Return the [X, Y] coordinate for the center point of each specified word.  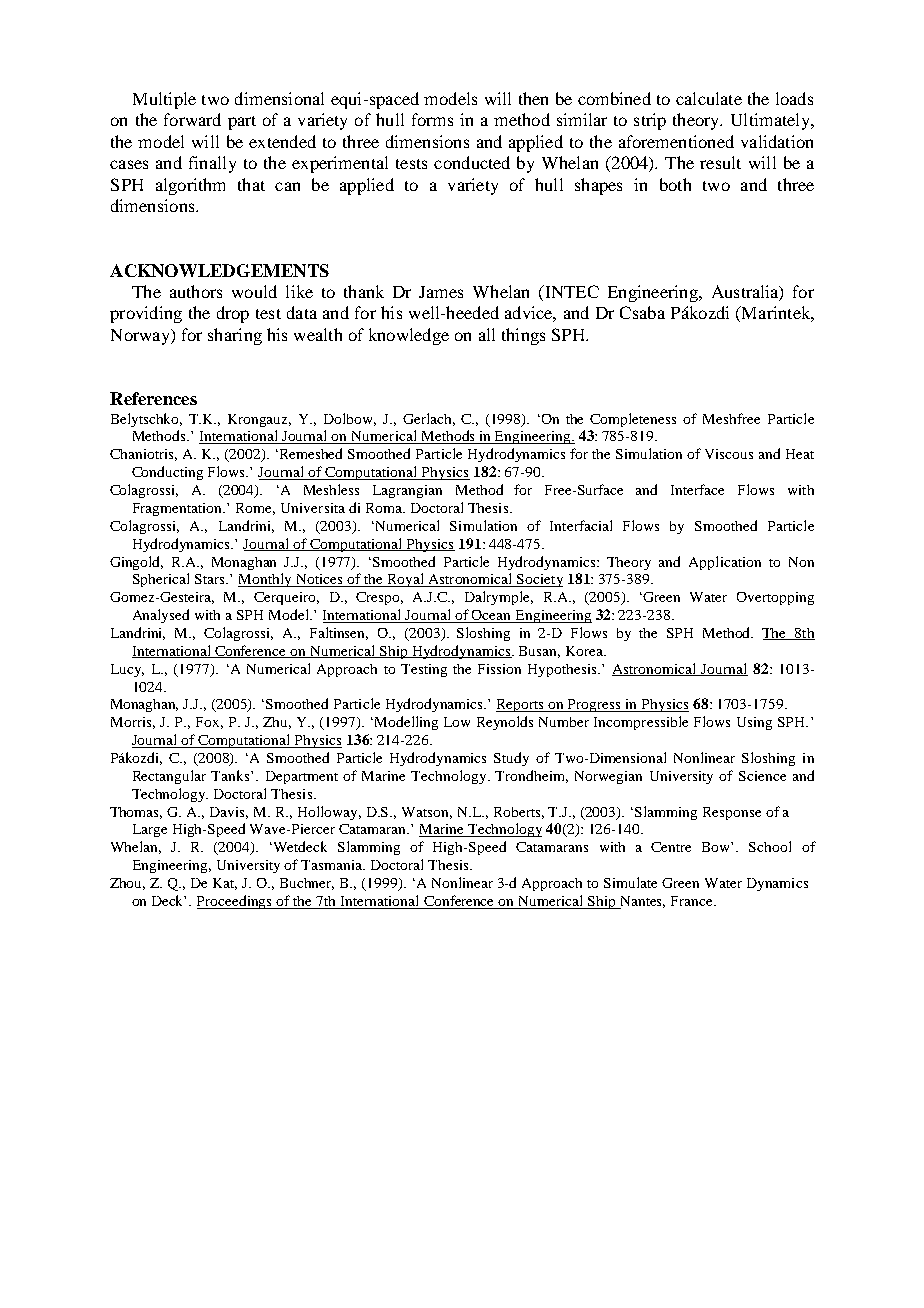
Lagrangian [407, 491]
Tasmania [333, 865]
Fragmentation [179, 509]
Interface [697, 489]
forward [192, 119]
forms [432, 119]
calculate [709, 98]
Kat [225, 884]
